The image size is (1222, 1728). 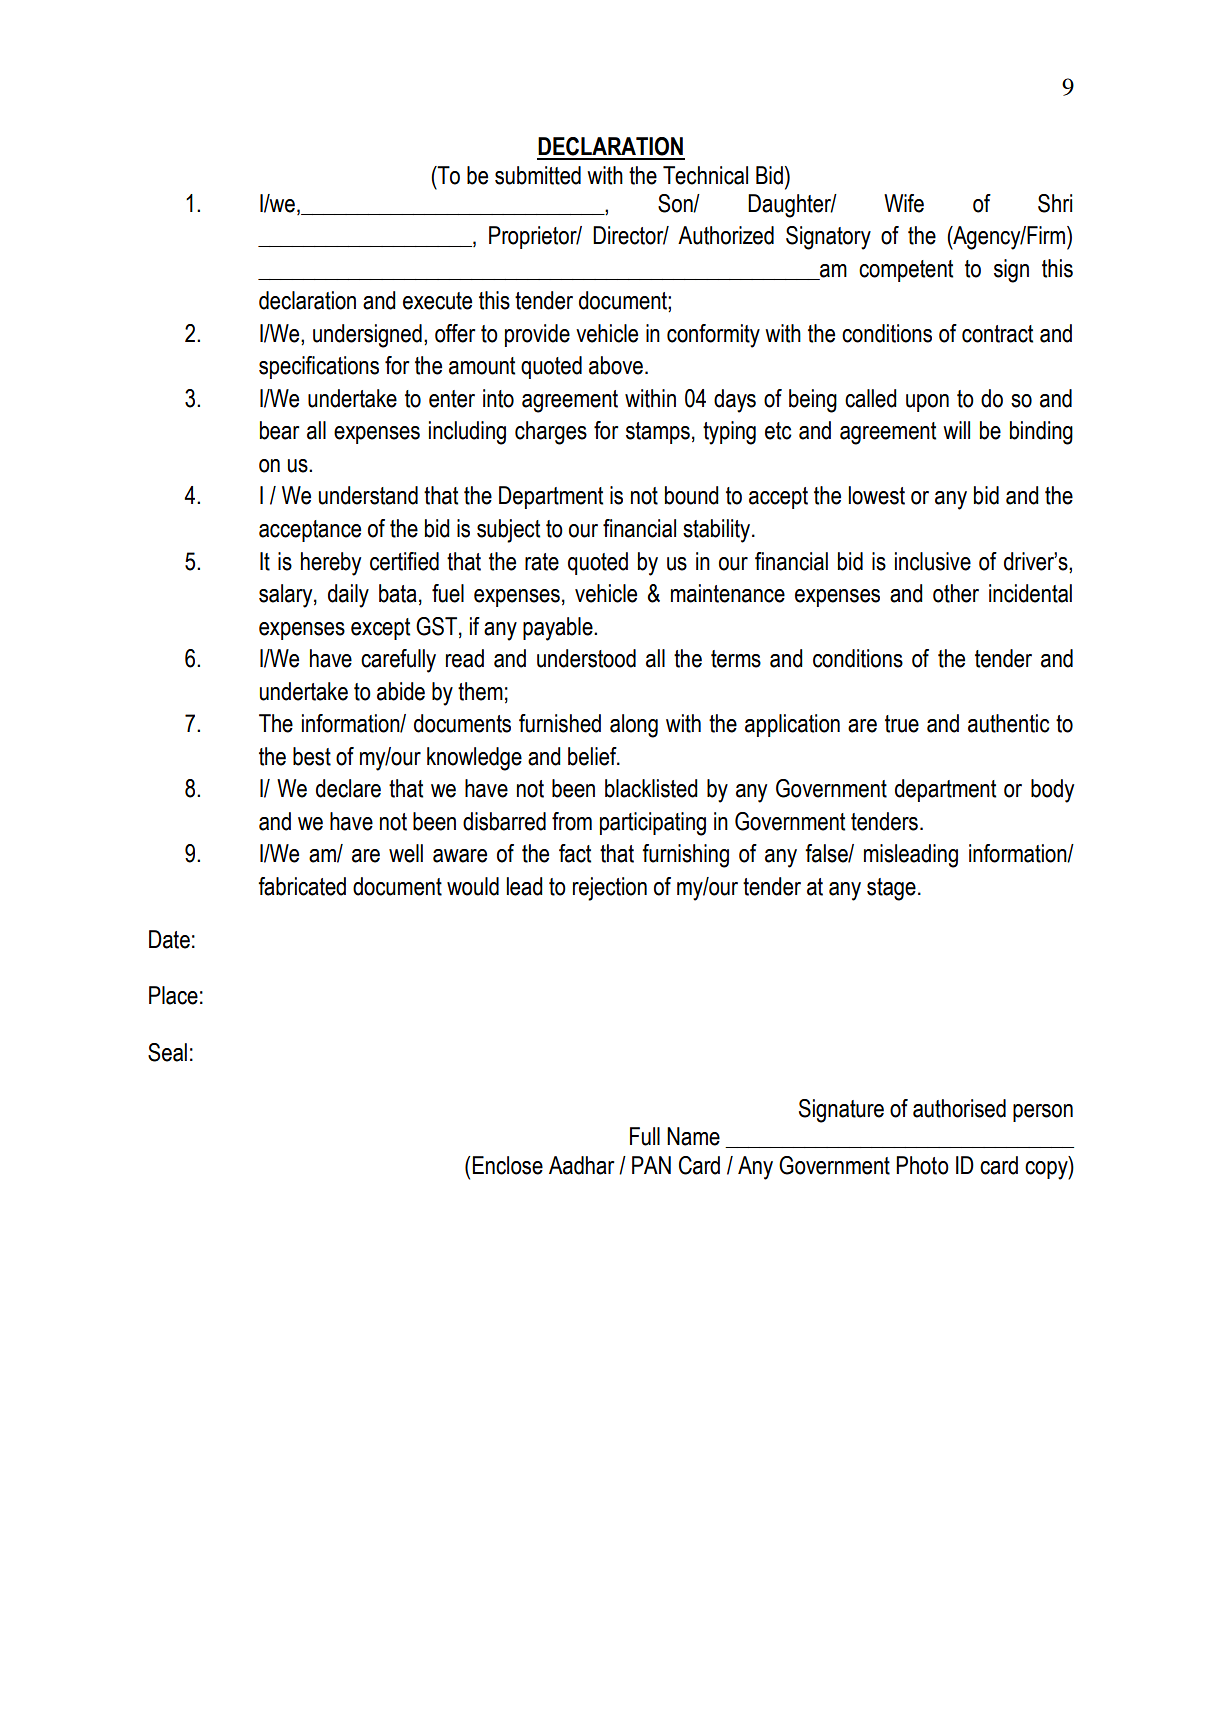 I want to click on Wife, so click(x=904, y=203).
